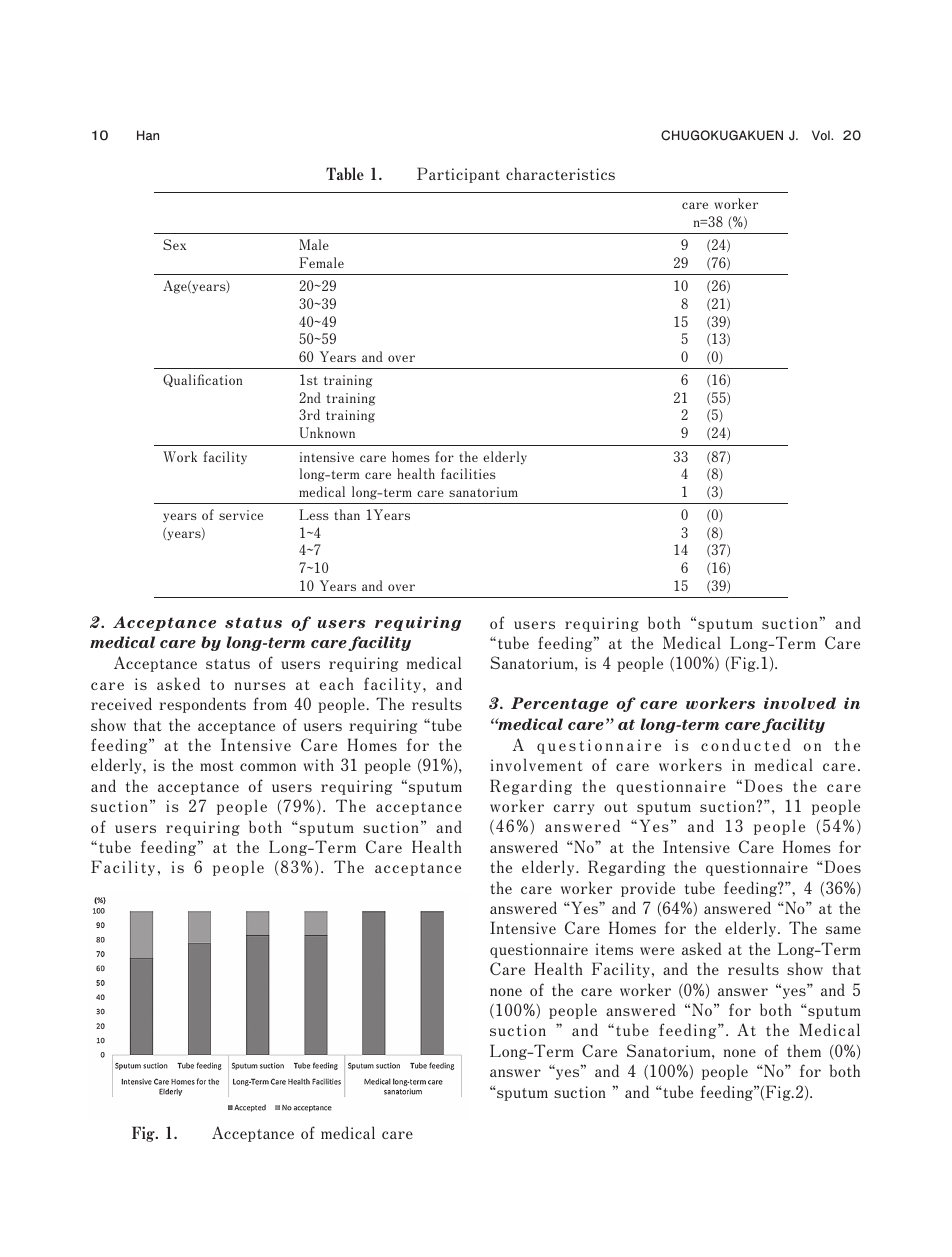 The height and width of the image is (1257, 952). Describe the element at coordinates (800, 703) in the image. I see `involved` at that location.
